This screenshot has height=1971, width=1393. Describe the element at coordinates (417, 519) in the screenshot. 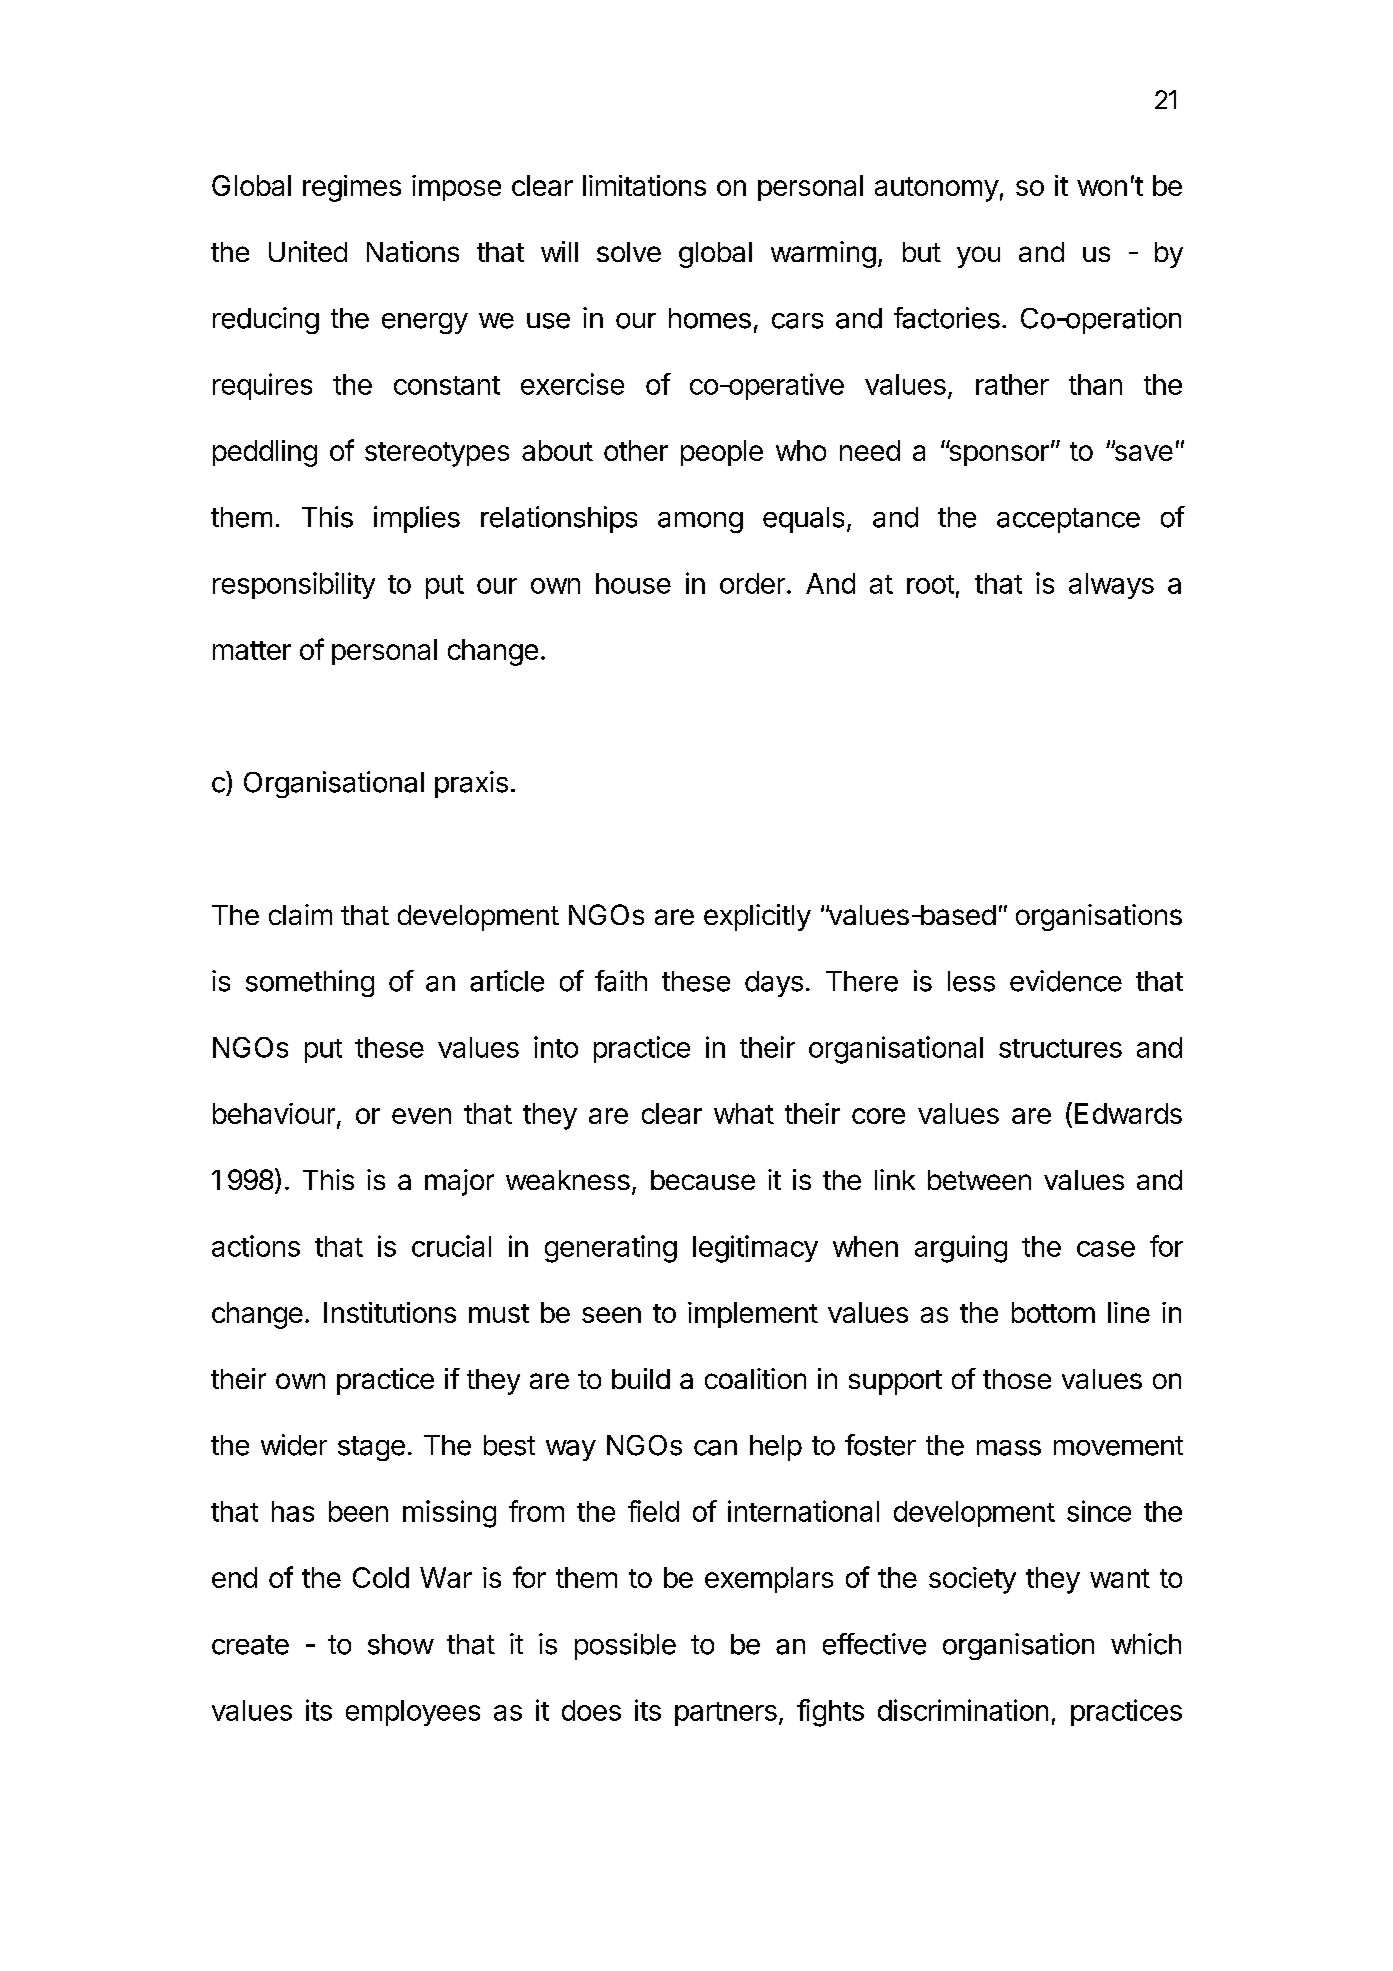

I see `implies` at that location.
